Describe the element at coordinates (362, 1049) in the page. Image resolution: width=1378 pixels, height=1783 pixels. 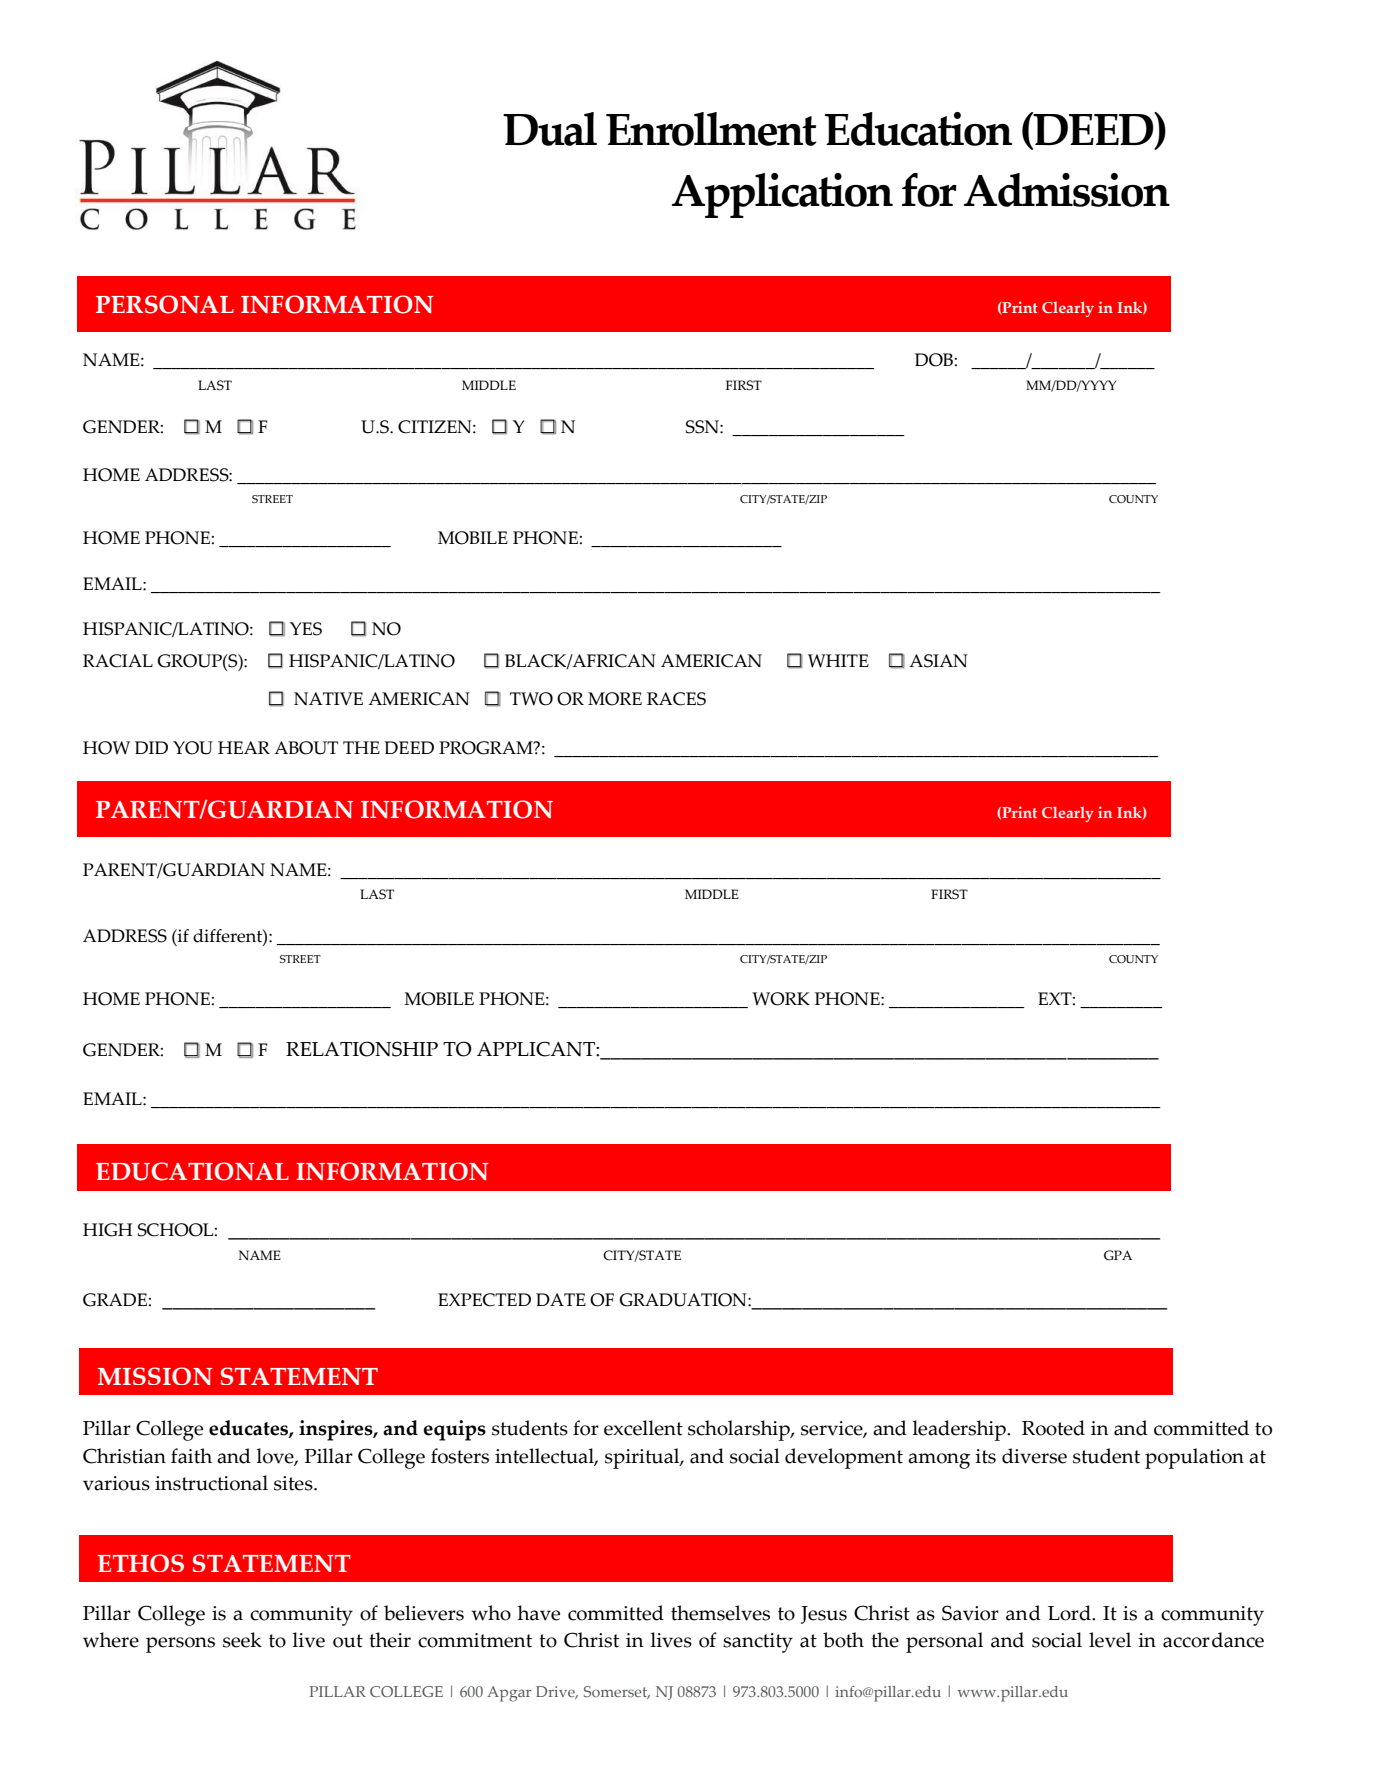
I see `RELATIONSHIP` at that location.
